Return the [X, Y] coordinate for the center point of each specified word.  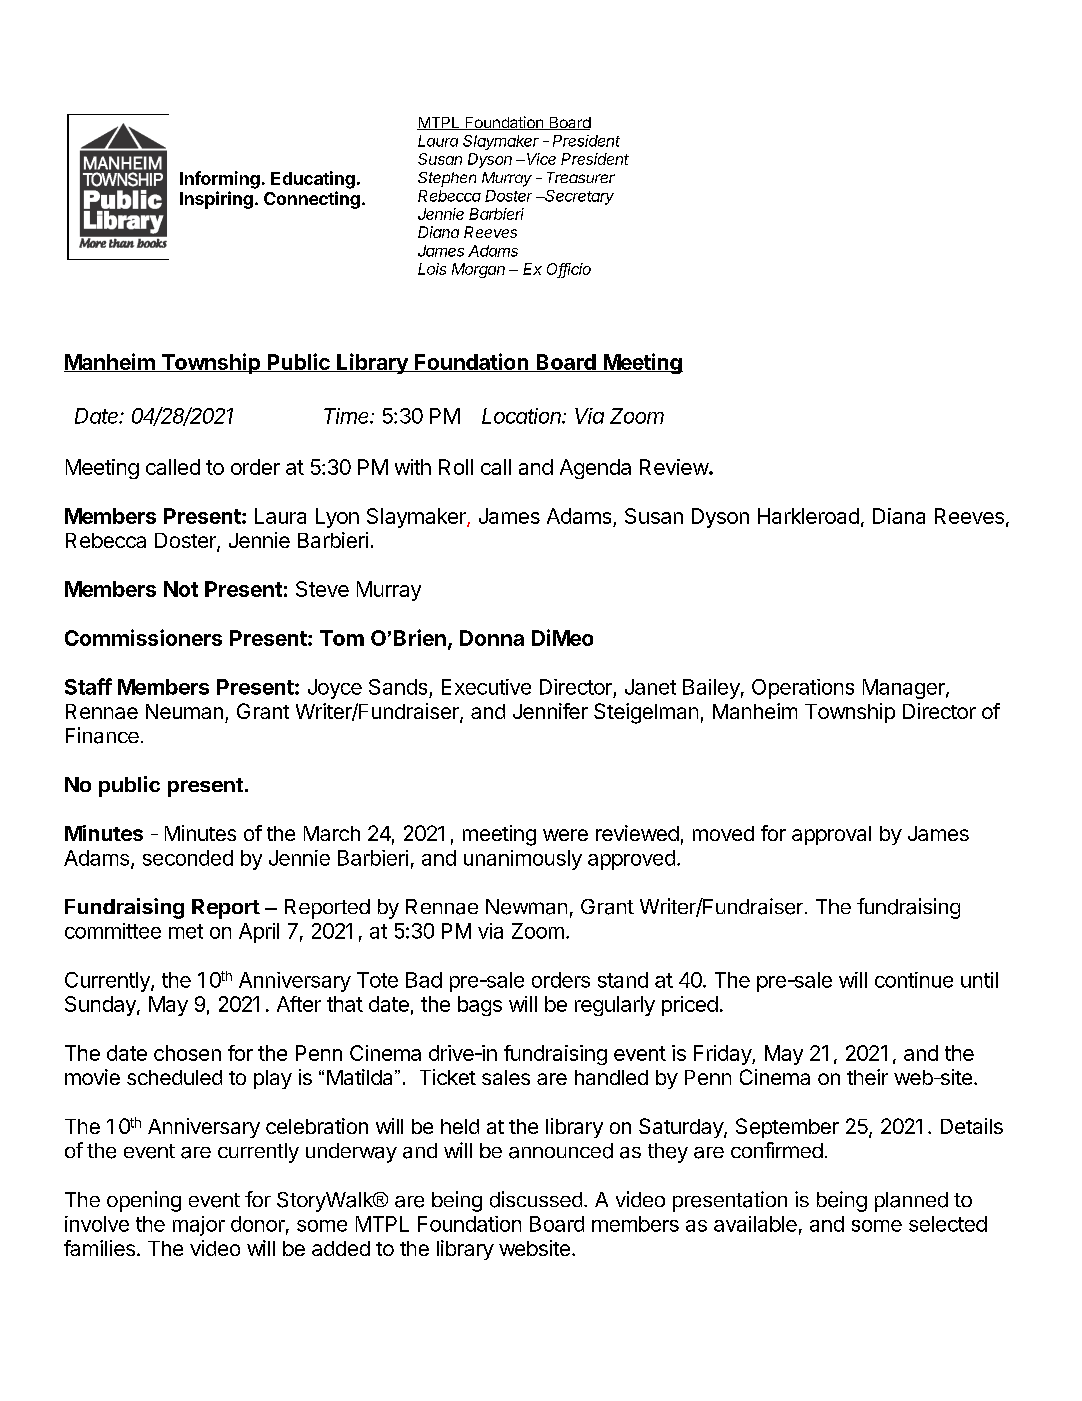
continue [914, 980]
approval [831, 835]
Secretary [579, 197]
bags [480, 1006]
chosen [187, 1053]
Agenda [595, 469]
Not [181, 589]
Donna [492, 638]
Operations [803, 689]
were [565, 835]
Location [523, 416]
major [199, 1226]
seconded [188, 858]
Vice [541, 159]
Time [348, 416]
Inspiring [216, 200]
